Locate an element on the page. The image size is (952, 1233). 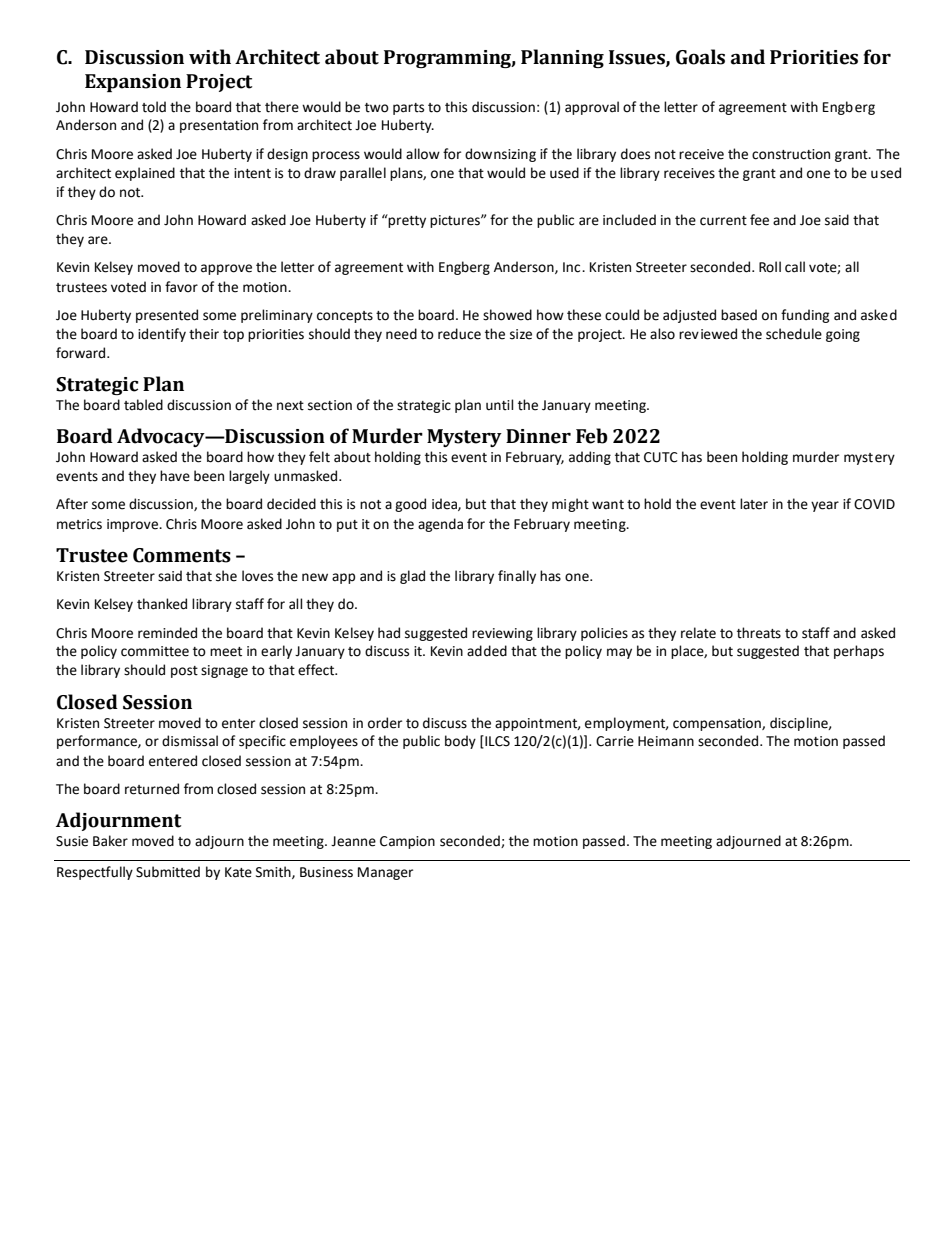
compensation is located at coordinates (718, 724).
